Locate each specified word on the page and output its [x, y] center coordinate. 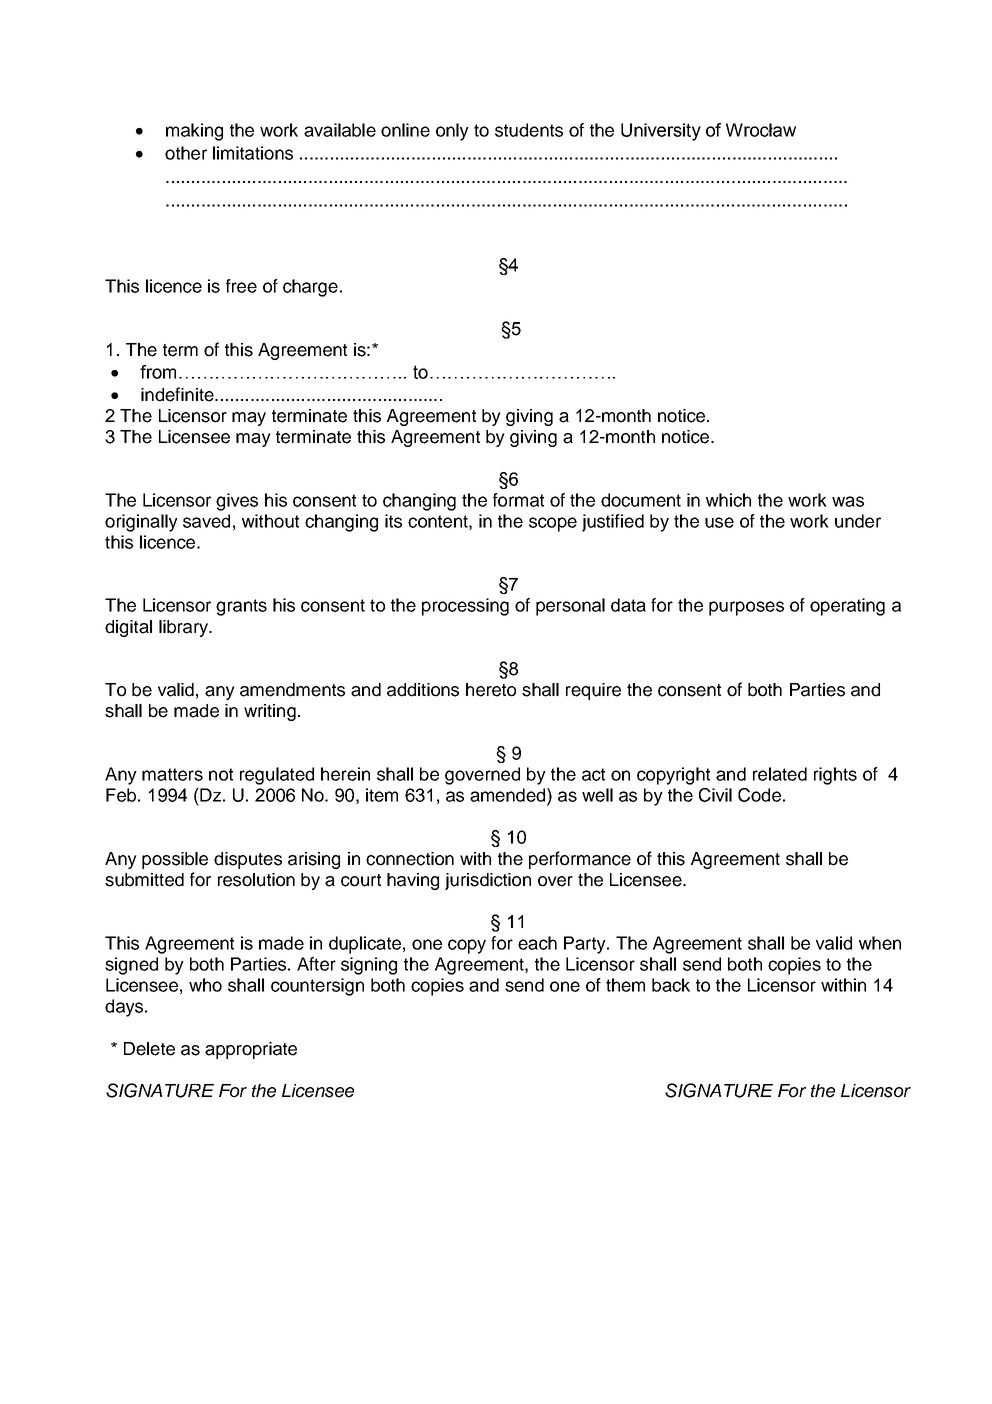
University [661, 132]
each [537, 943]
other [186, 153]
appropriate [251, 1050]
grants [241, 607]
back [671, 985]
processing [465, 607]
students [529, 130]
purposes [746, 608]
